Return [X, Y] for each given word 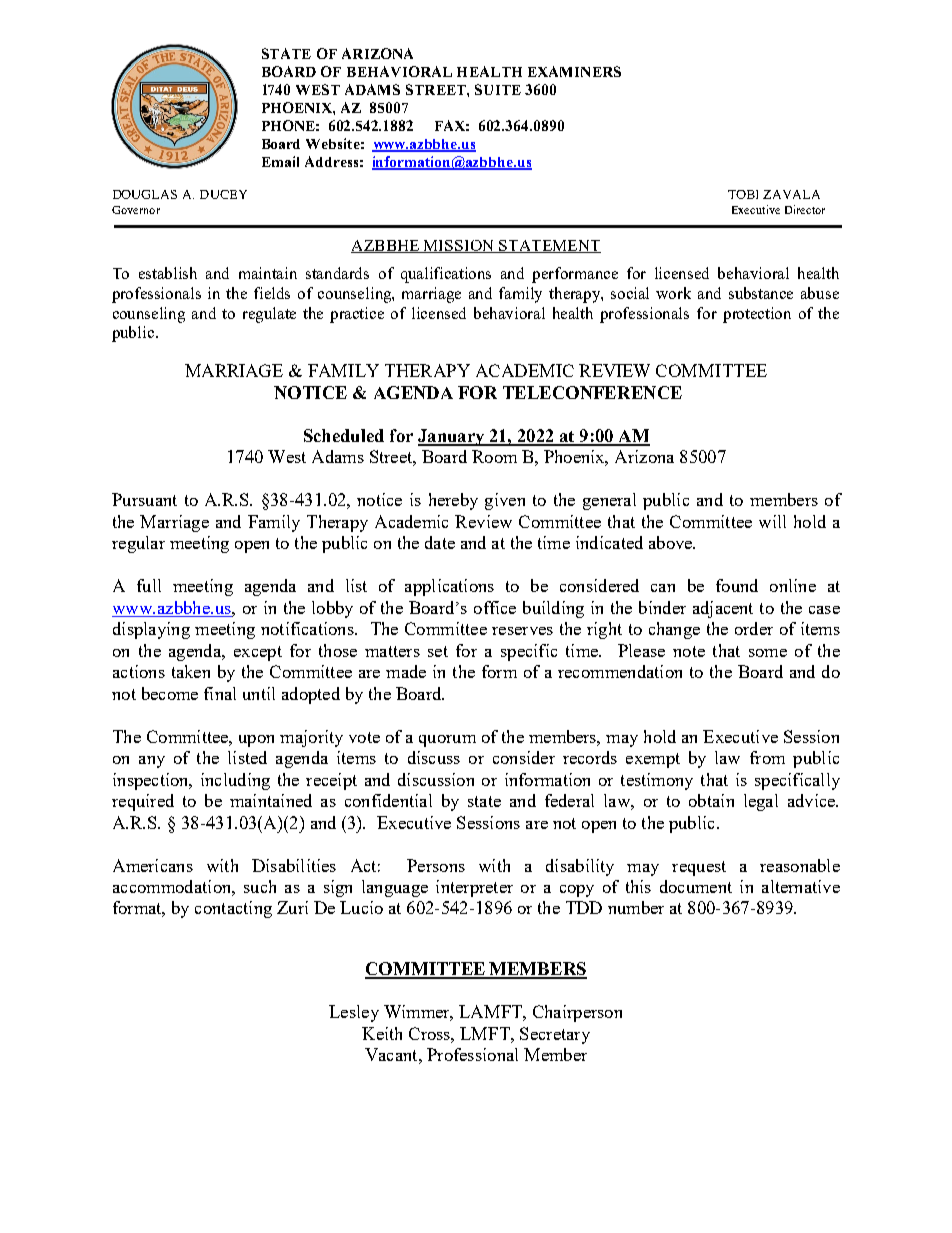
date [440, 542]
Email [280, 161]
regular [138, 544]
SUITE [498, 89]
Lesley [354, 1013]
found [737, 585]
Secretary [555, 1035]
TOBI [743, 194]
